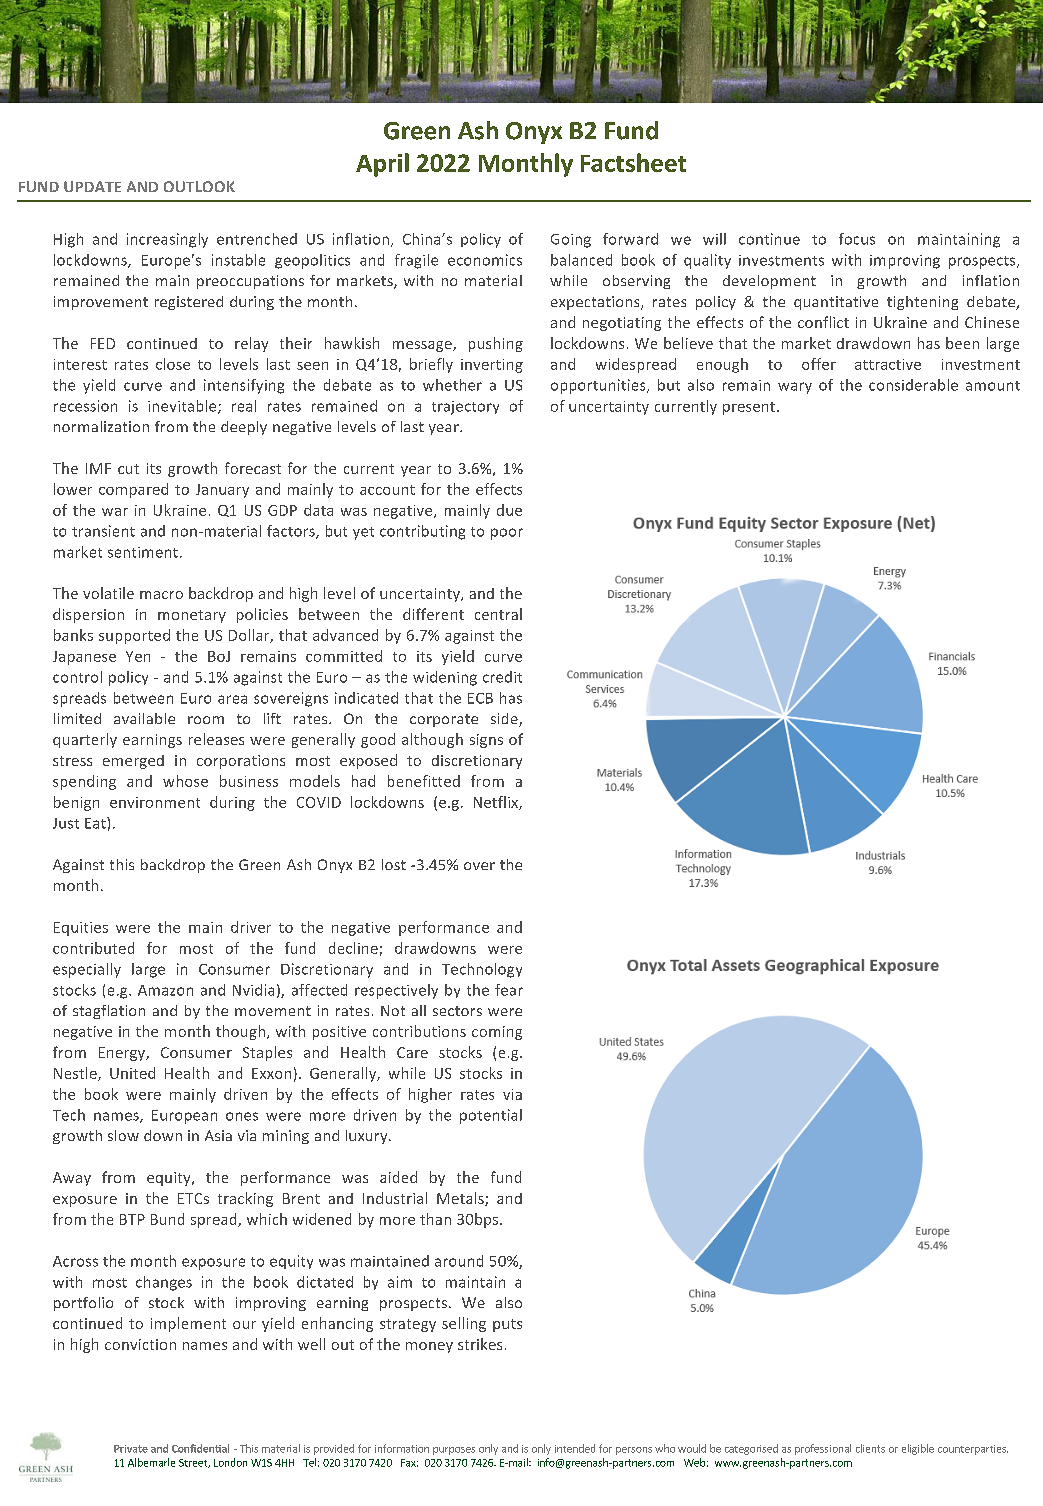 The width and height of the page is (1043, 1506). What do you see at coordinates (575, 1448) in the page?
I see `intended` at bounding box center [575, 1448].
